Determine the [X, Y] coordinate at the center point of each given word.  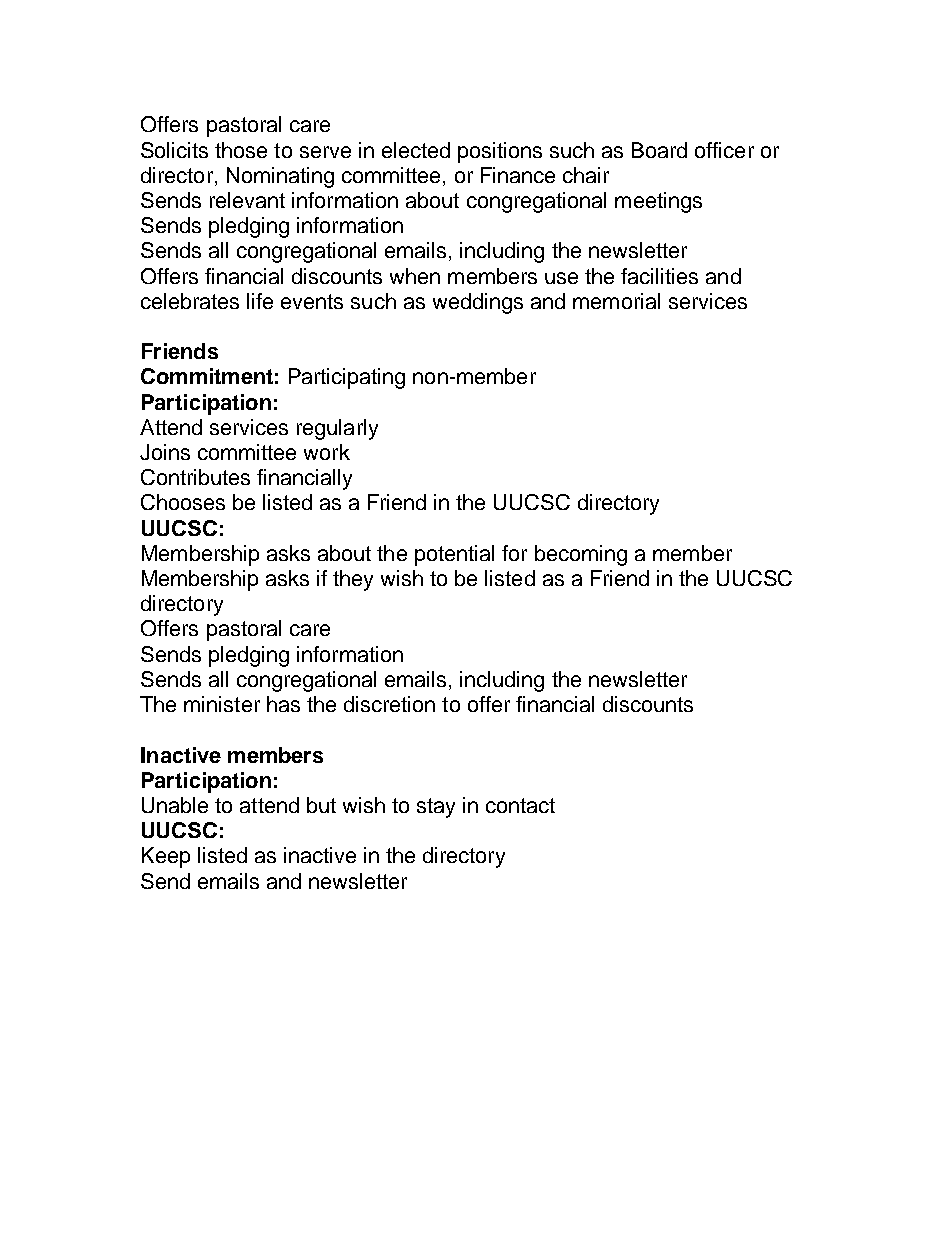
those [241, 150]
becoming [581, 555]
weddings [478, 303]
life [260, 301]
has [283, 704]
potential [454, 555]
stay [436, 808]
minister [222, 704]
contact [520, 805]
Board [659, 150]
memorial [616, 301]
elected [416, 150]
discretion [389, 704]
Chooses [183, 502]
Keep [166, 857]
